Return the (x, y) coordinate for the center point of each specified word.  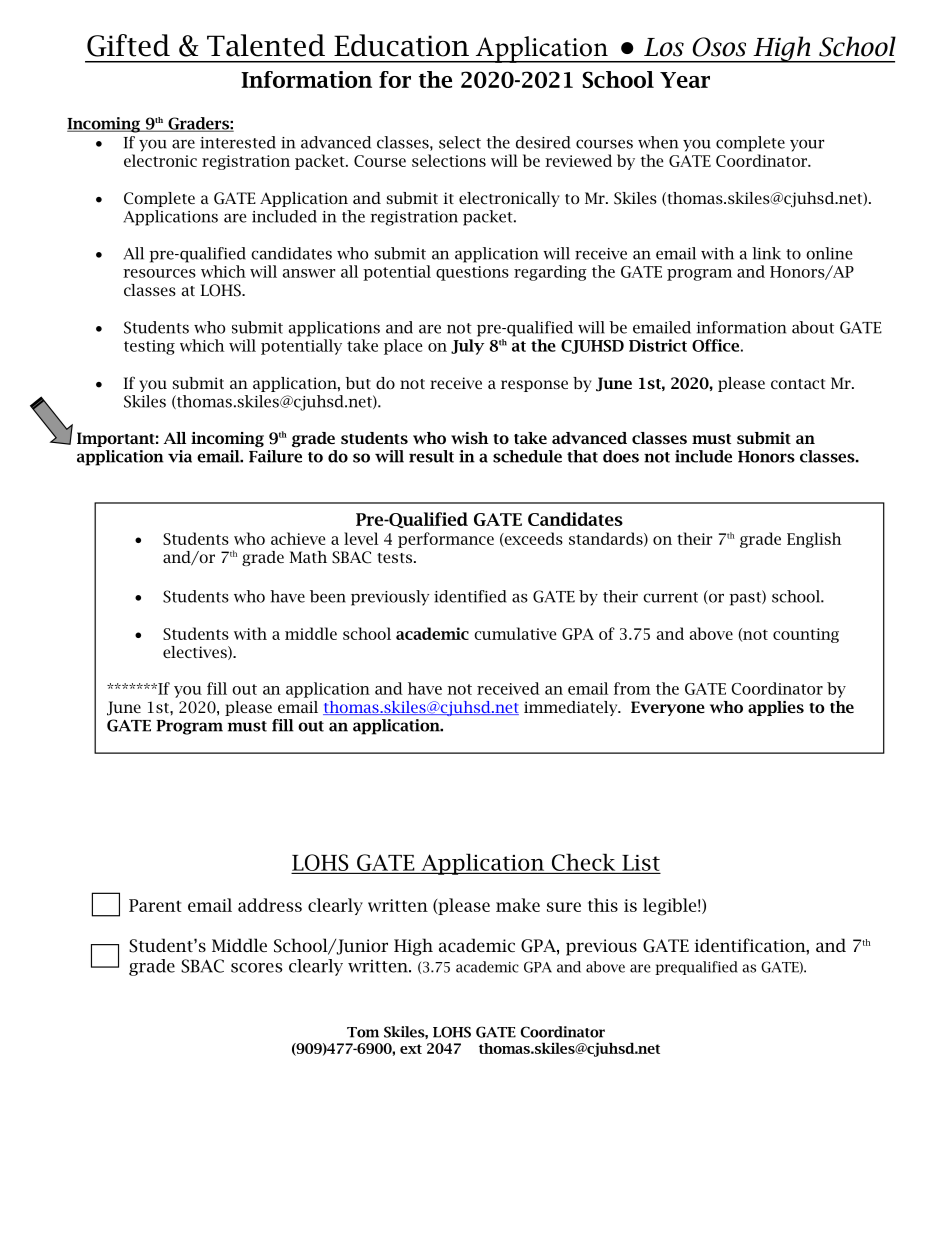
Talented (266, 45)
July (467, 347)
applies (776, 708)
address (270, 905)
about (813, 327)
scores (257, 968)
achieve (298, 538)
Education (401, 45)
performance (446, 540)
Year (685, 80)
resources (159, 273)
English (814, 540)
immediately (572, 708)
